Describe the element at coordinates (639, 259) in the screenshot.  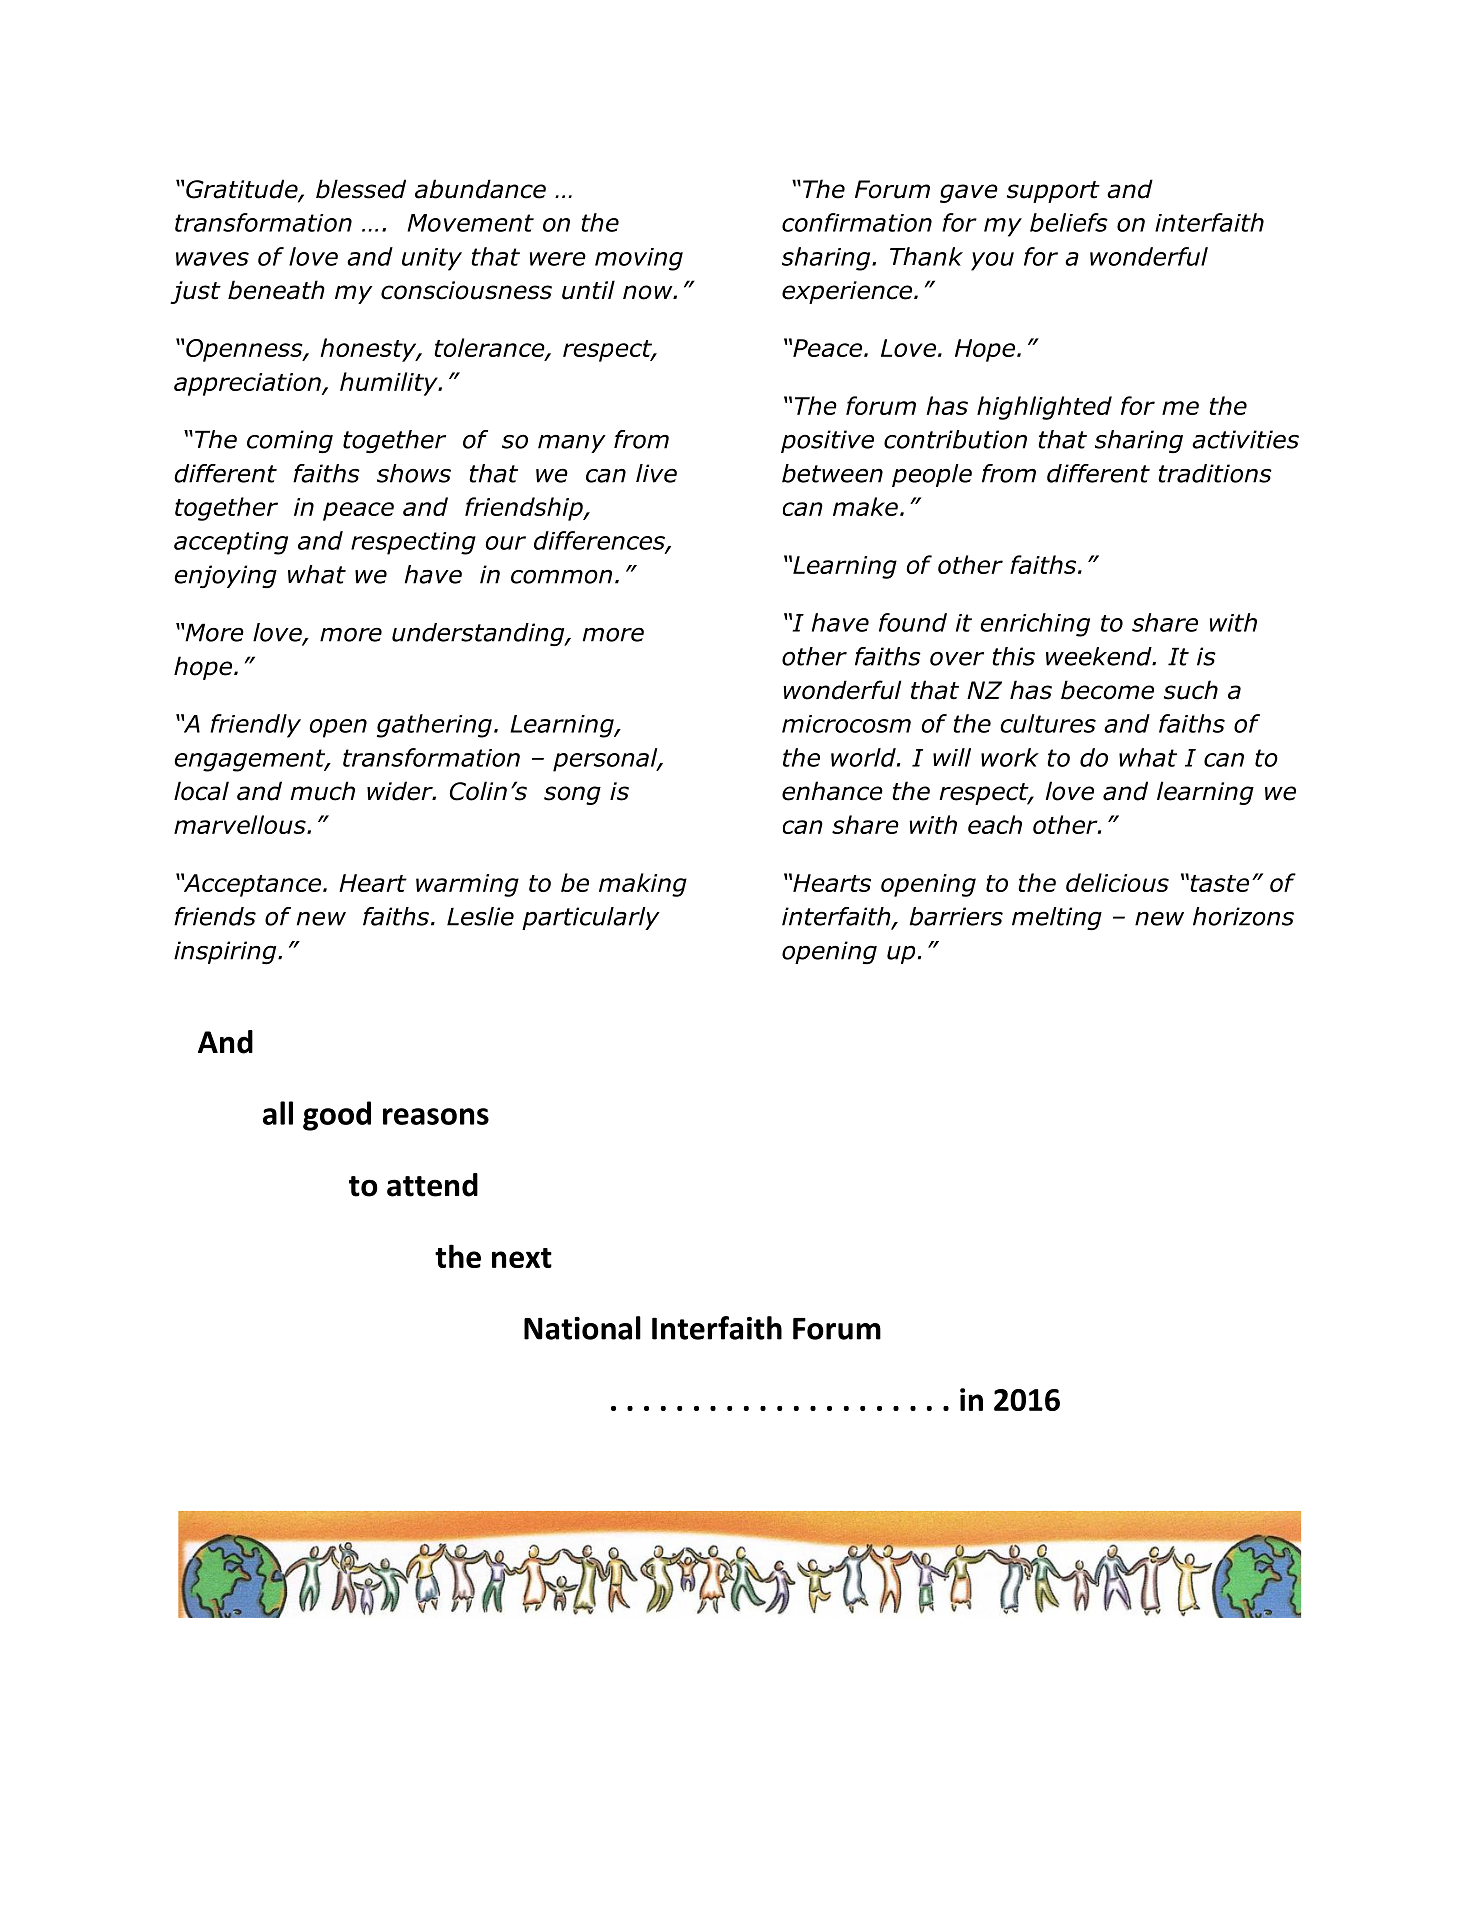
I see `moving` at that location.
